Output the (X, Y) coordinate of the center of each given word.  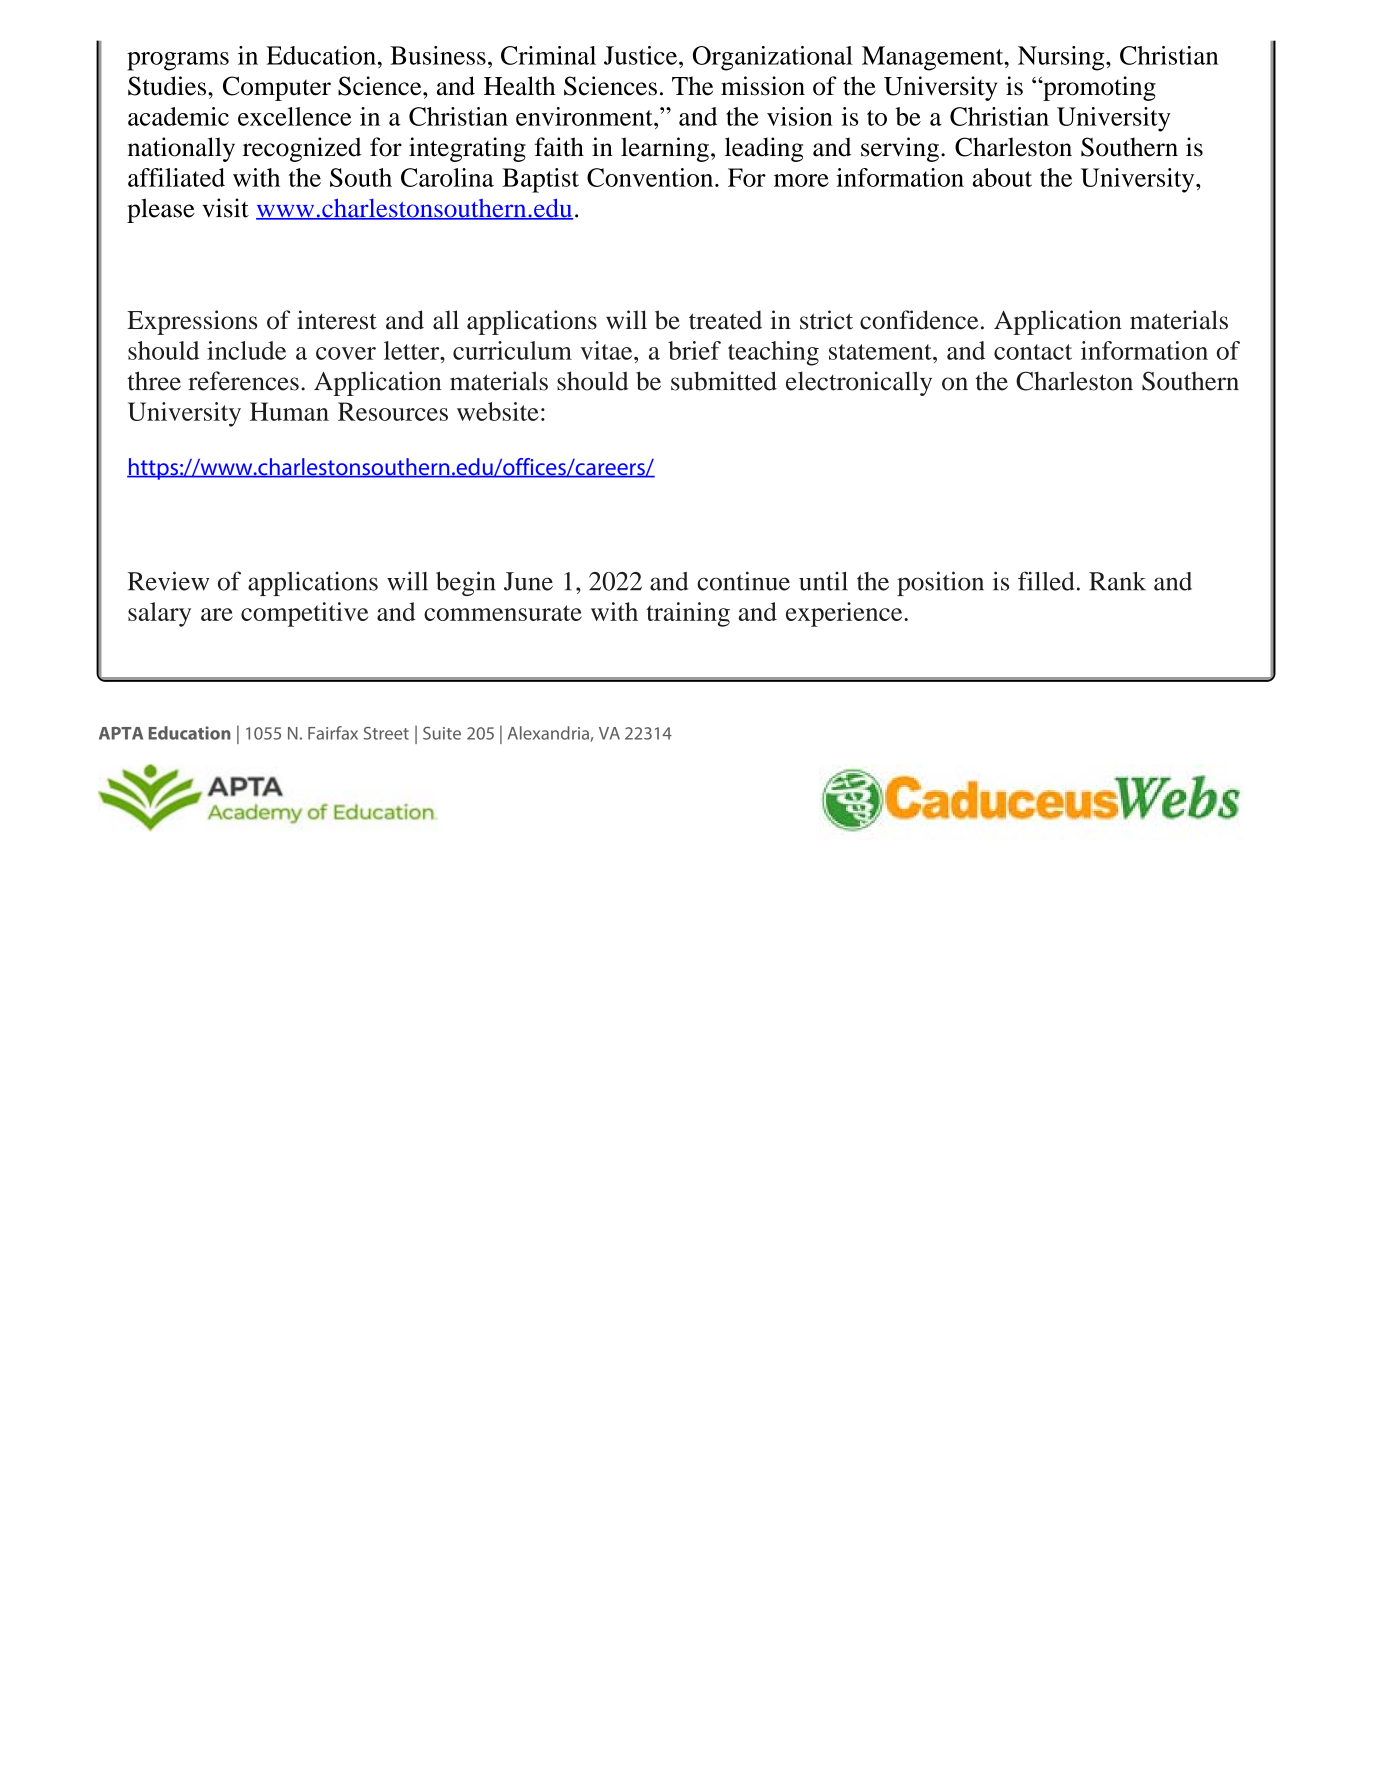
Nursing (1062, 58)
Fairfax (333, 733)
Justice (642, 55)
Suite (442, 733)
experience (845, 614)
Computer (277, 88)
